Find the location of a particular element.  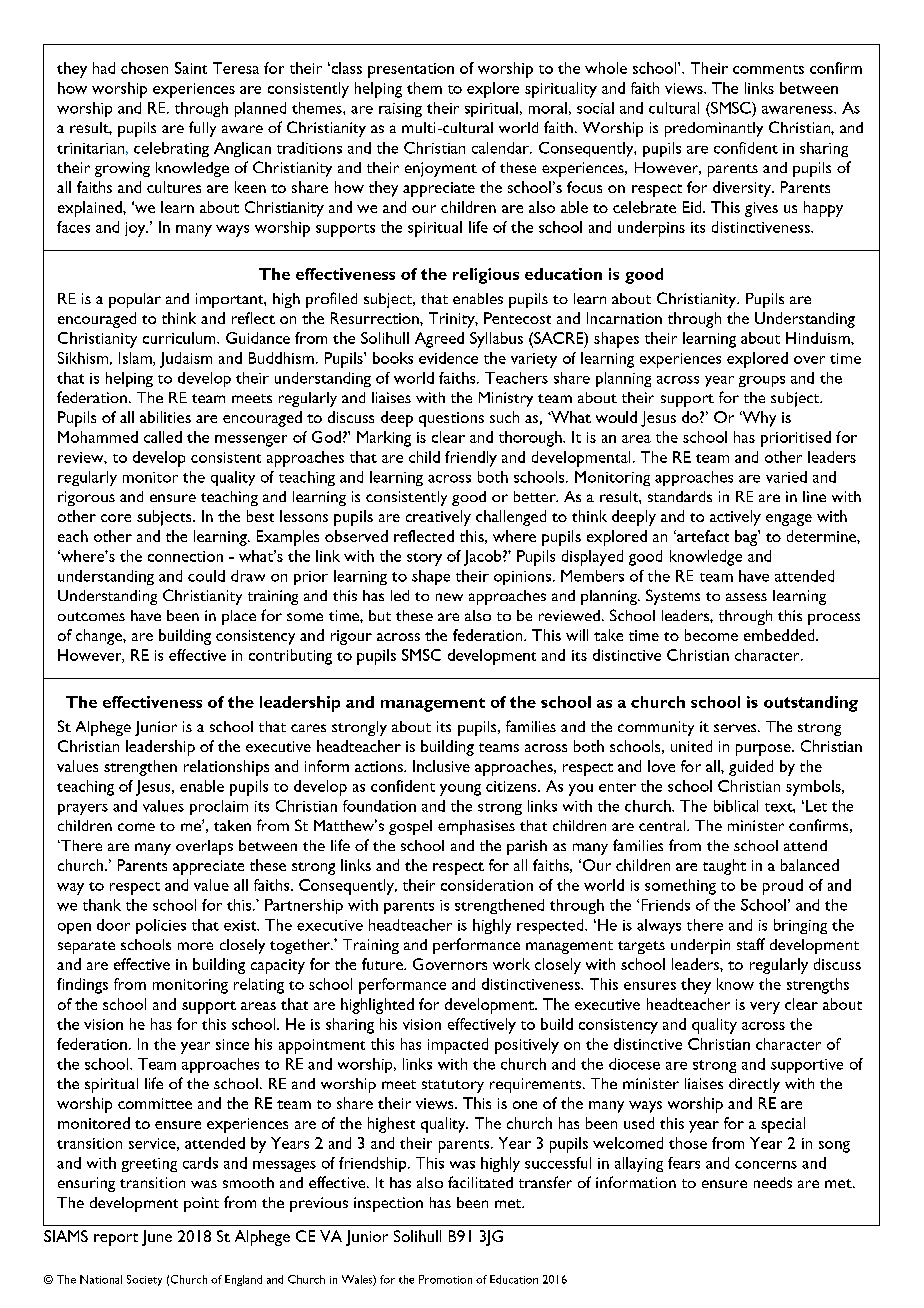

Promotion is located at coordinates (445, 1279).
